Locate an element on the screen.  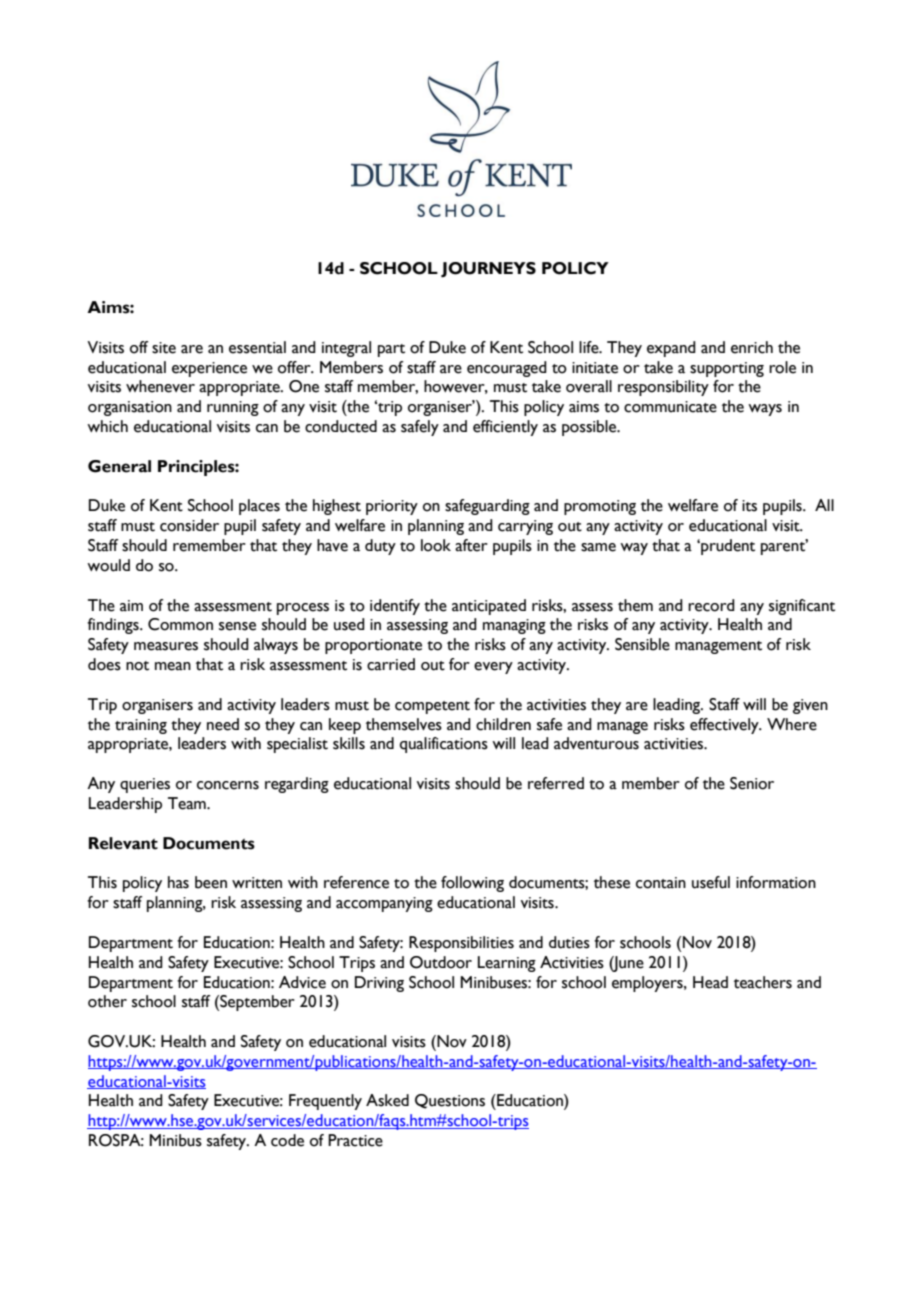
need is located at coordinates (223, 724).
